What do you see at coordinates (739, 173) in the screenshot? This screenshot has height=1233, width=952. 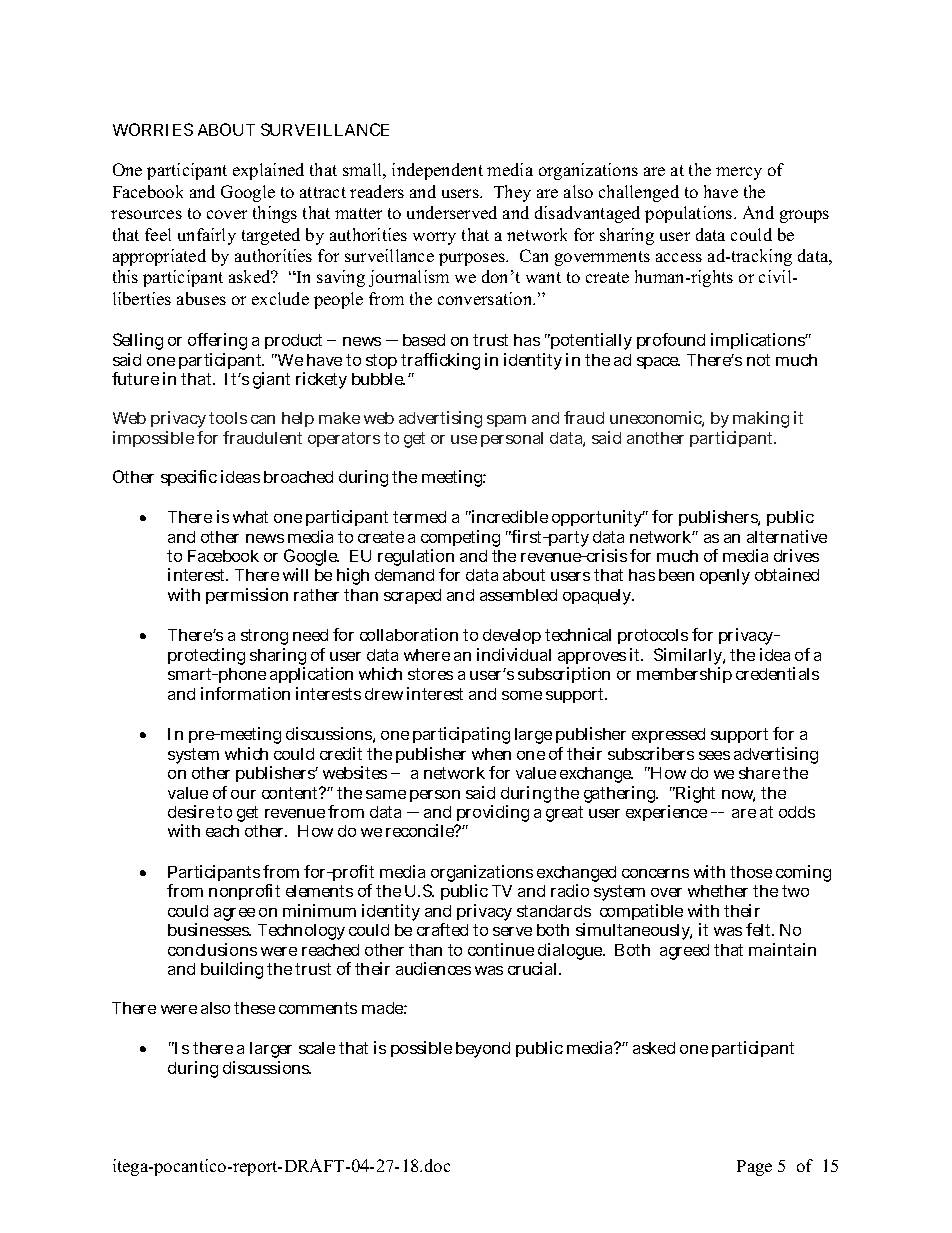 I see `mercy` at bounding box center [739, 173].
